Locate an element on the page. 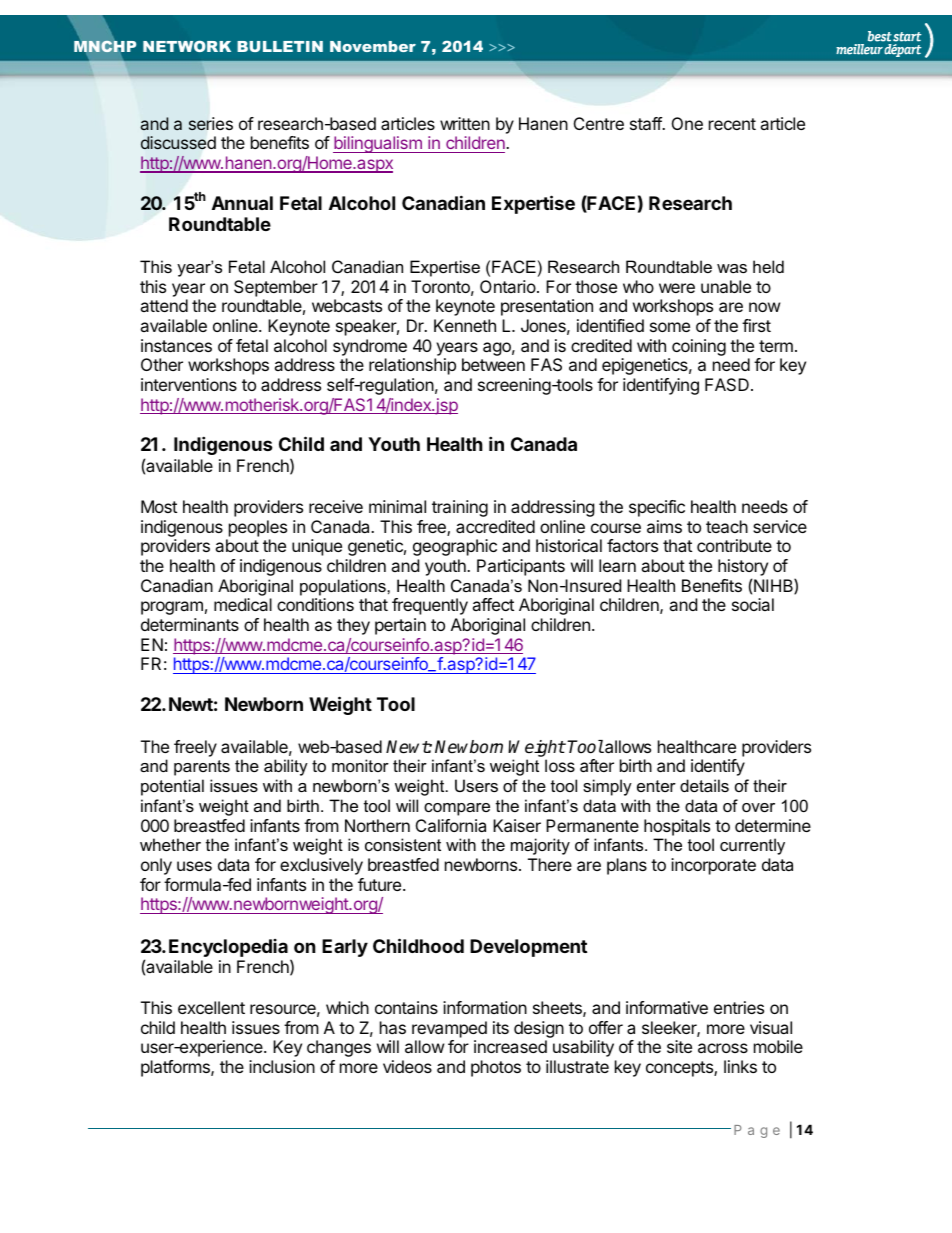 The width and height of the image is (952, 1233). excellent is located at coordinates (211, 1007).
